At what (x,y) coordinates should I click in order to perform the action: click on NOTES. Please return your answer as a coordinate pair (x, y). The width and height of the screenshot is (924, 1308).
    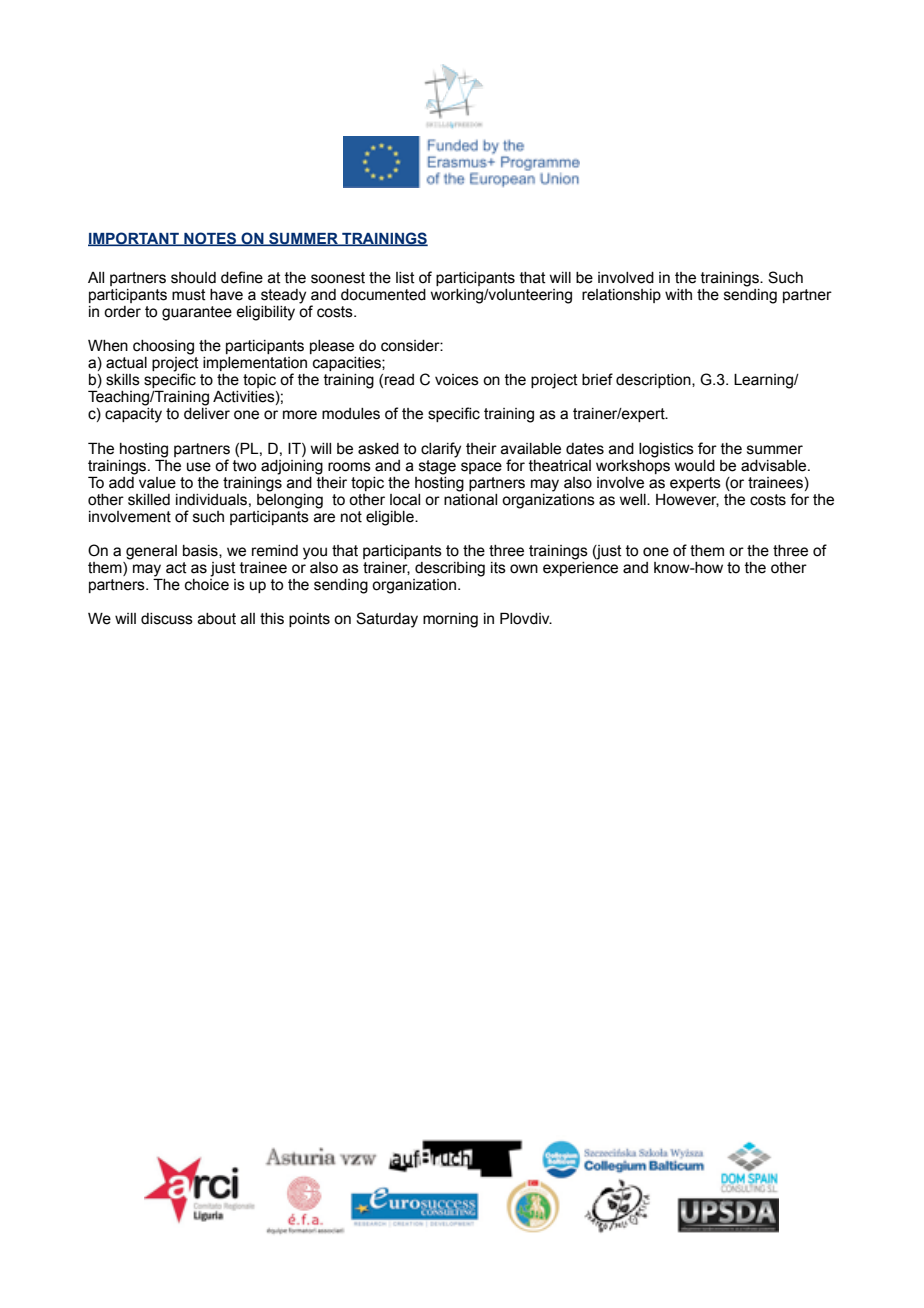
    Looking at the image, I should click on (210, 239).
